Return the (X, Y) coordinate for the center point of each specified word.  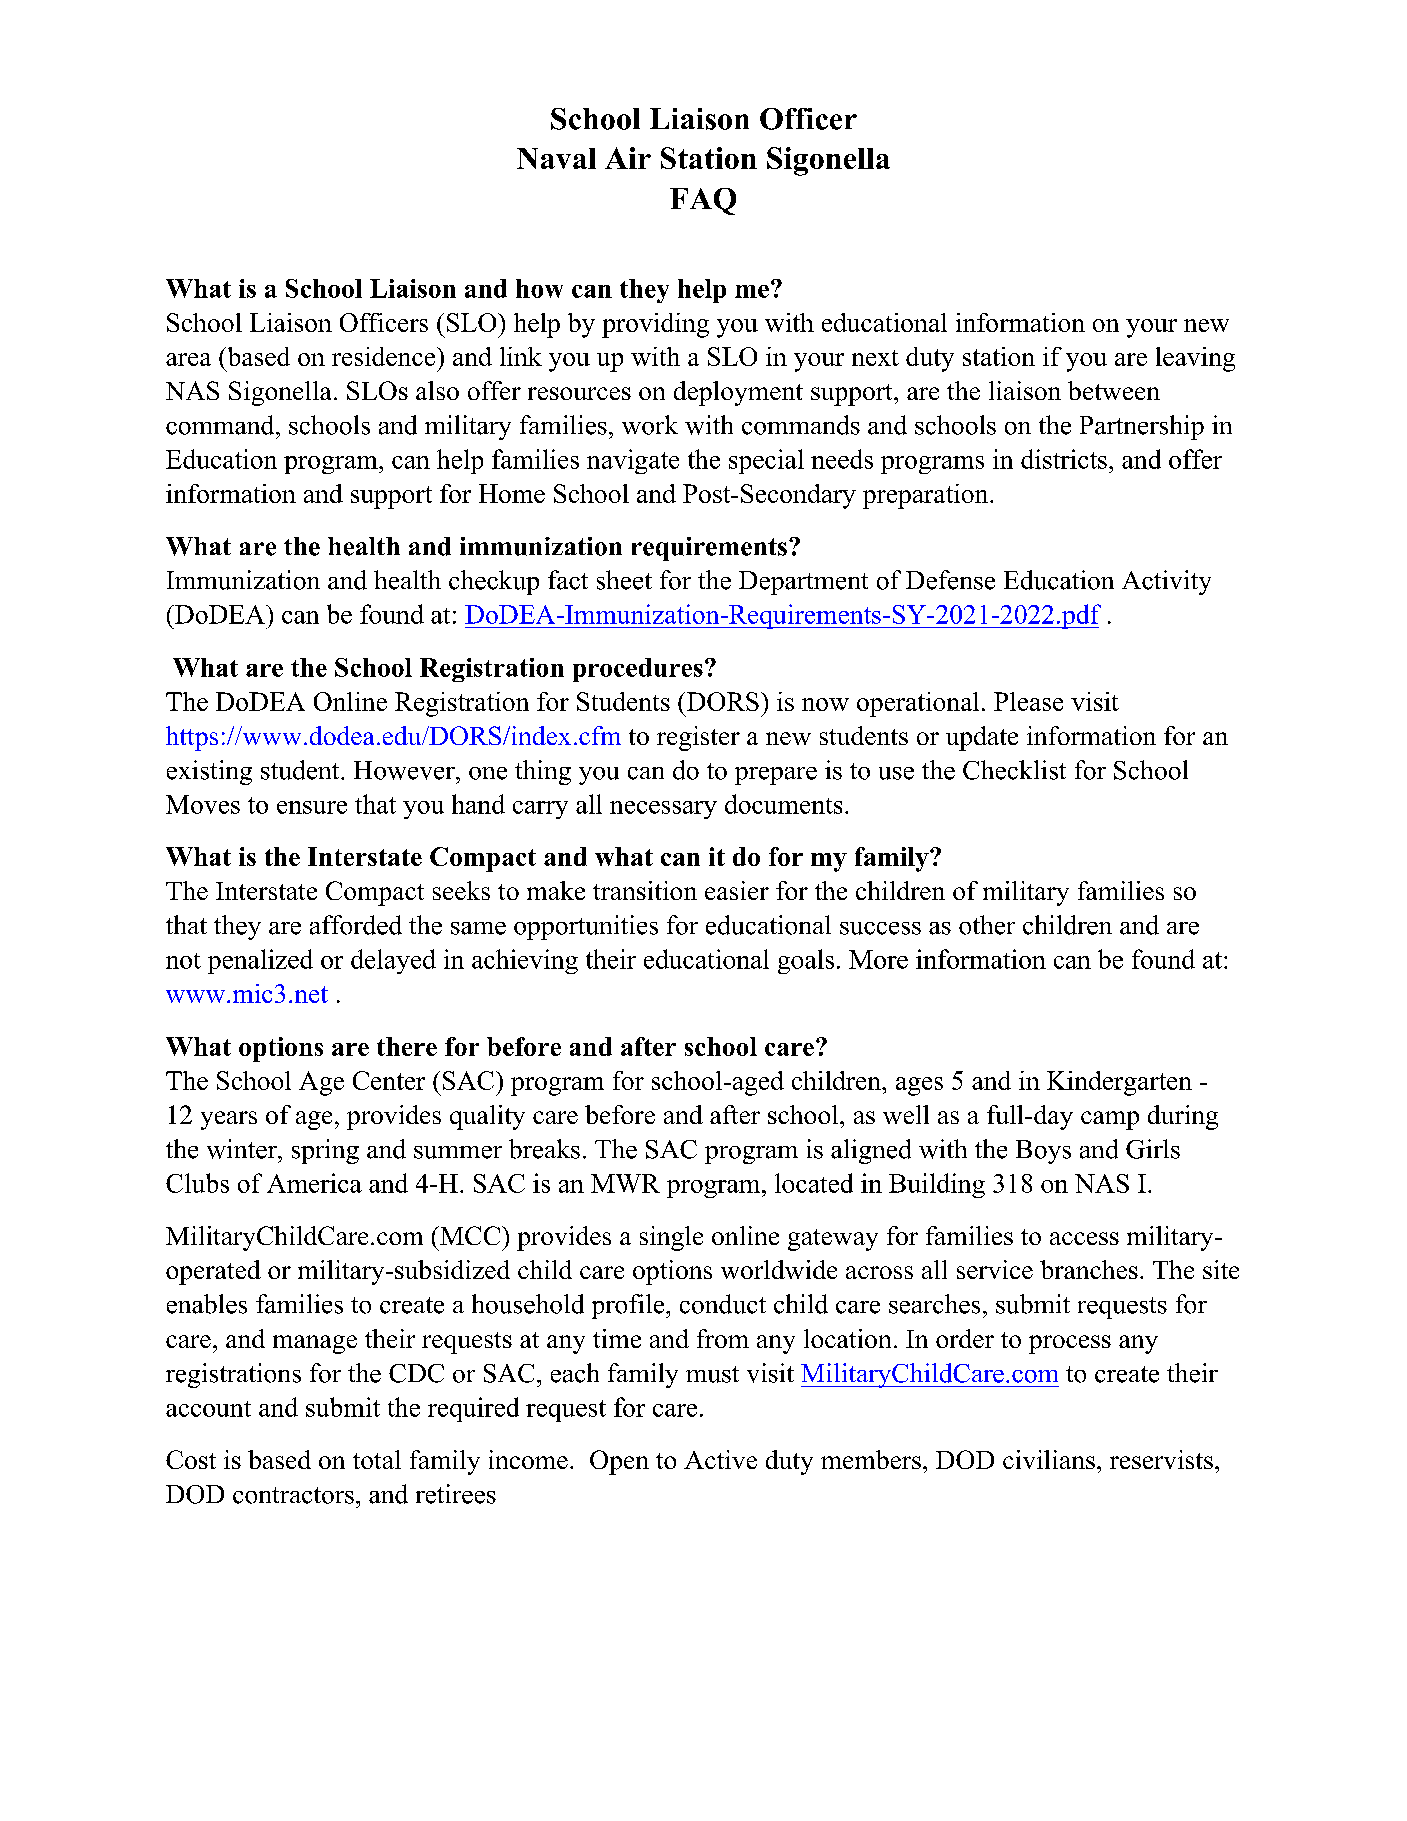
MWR (625, 1183)
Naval (556, 158)
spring (325, 1151)
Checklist (1014, 770)
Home (512, 493)
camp (1110, 1120)
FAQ (703, 201)
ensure (312, 807)
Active (720, 1459)
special (766, 461)
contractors (293, 1495)
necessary (663, 810)
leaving (1195, 359)
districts (1064, 459)
